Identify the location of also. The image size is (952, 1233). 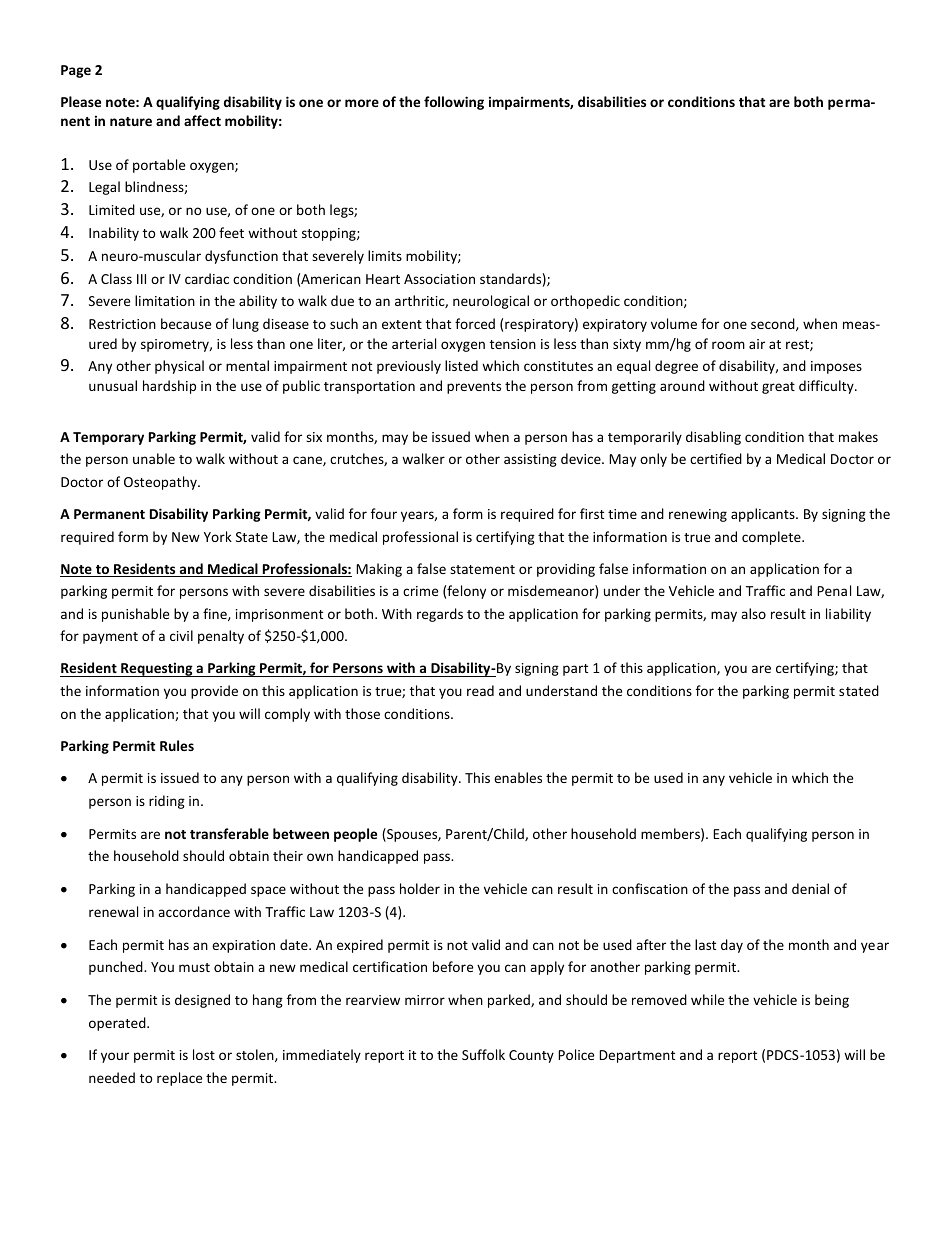
(753, 613).
